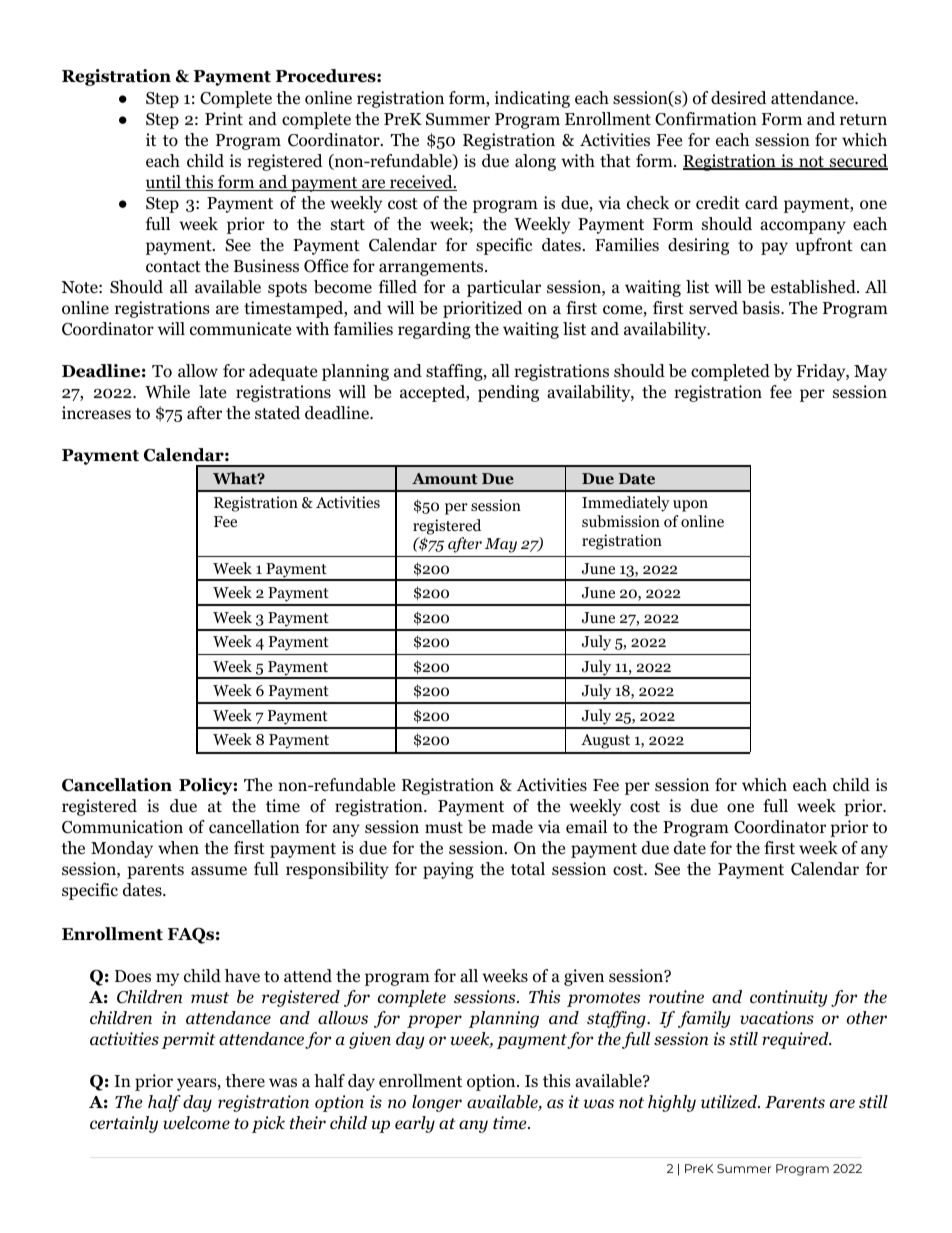 The image size is (952, 1233). Describe the element at coordinates (739, 98) in the screenshot. I see `desired` at that location.
